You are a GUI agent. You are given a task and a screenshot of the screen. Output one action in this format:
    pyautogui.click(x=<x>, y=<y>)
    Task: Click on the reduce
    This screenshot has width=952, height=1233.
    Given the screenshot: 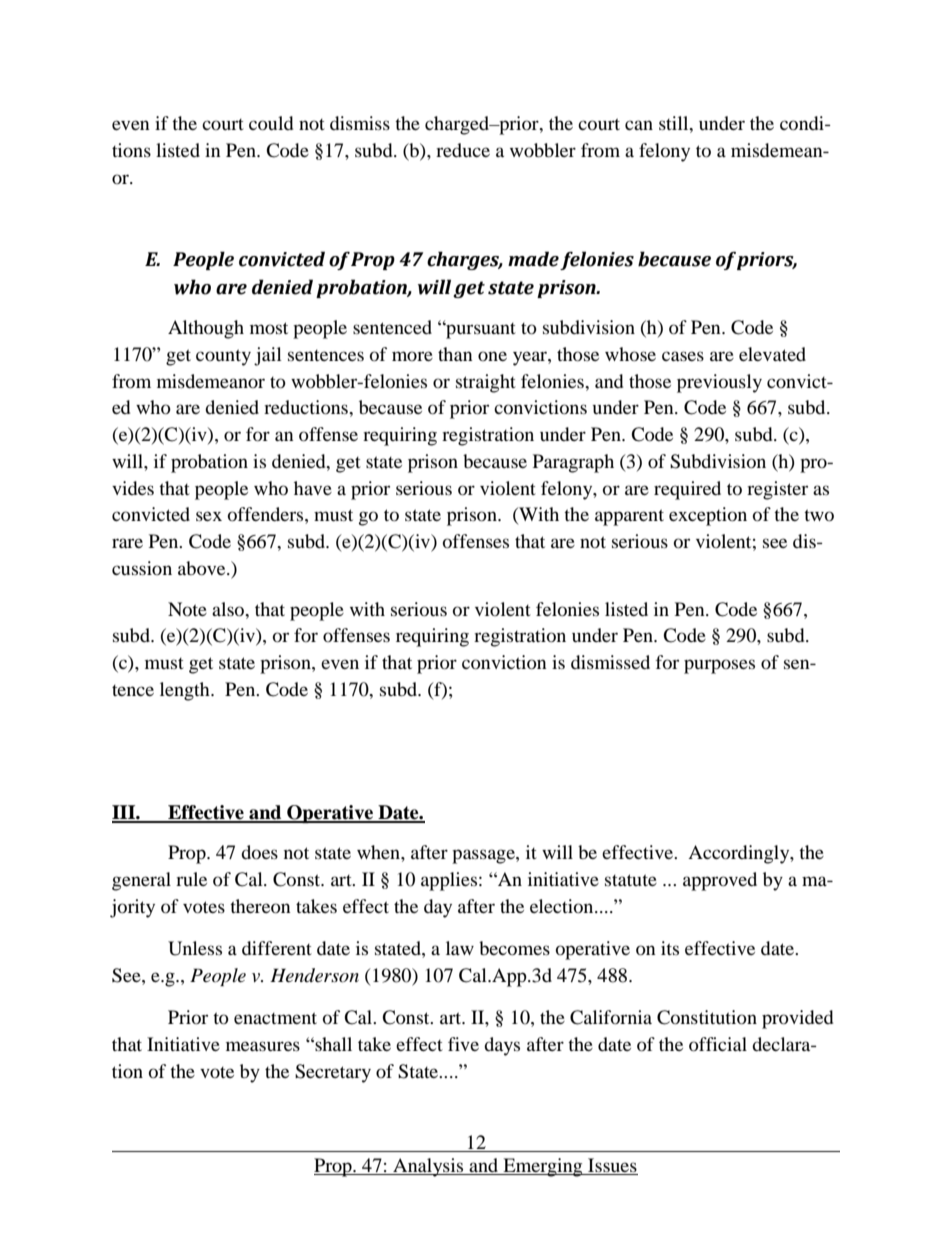 What is the action you would take?
    pyautogui.click(x=463, y=150)
